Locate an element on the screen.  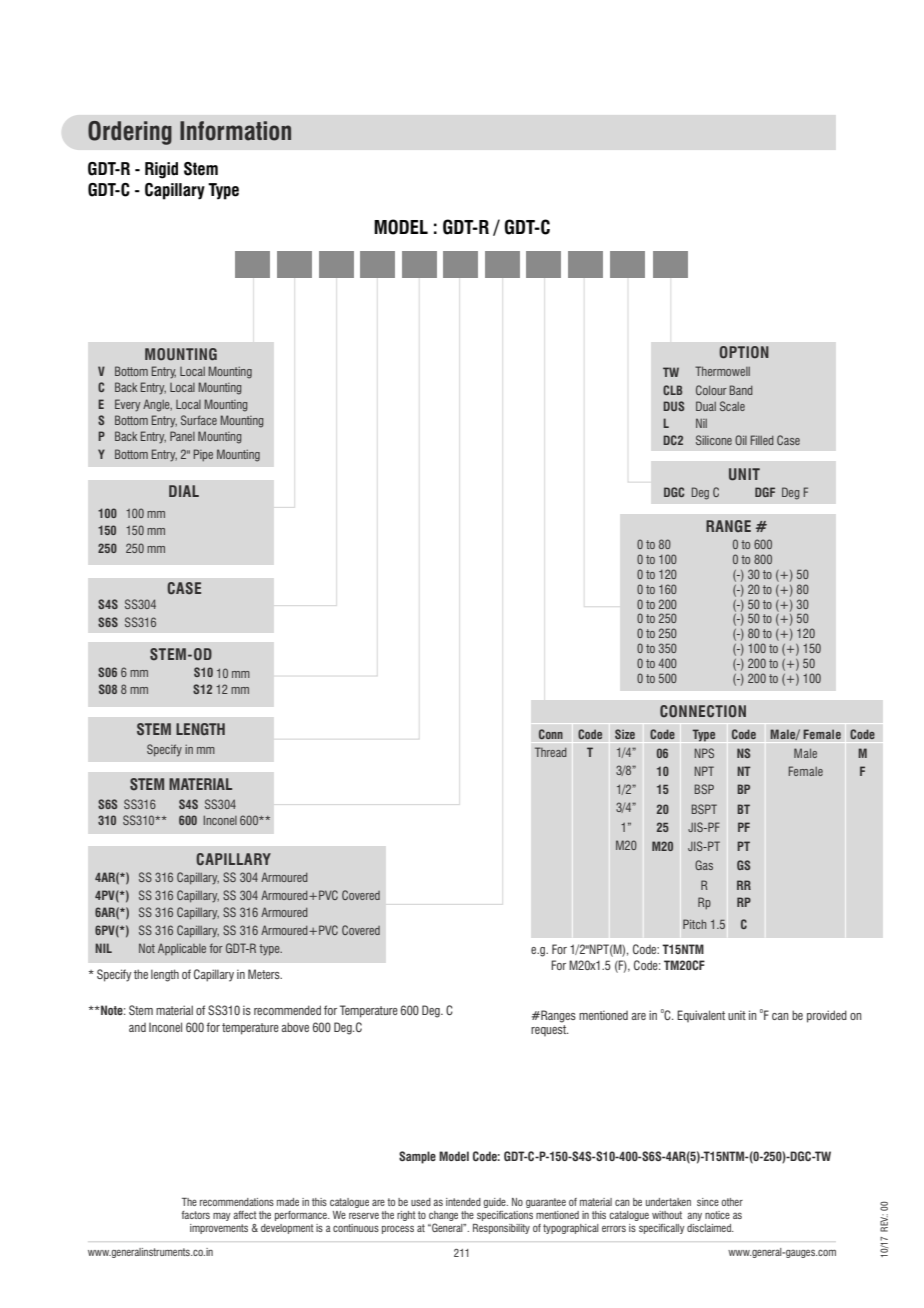
Rigid is located at coordinates (161, 170).
